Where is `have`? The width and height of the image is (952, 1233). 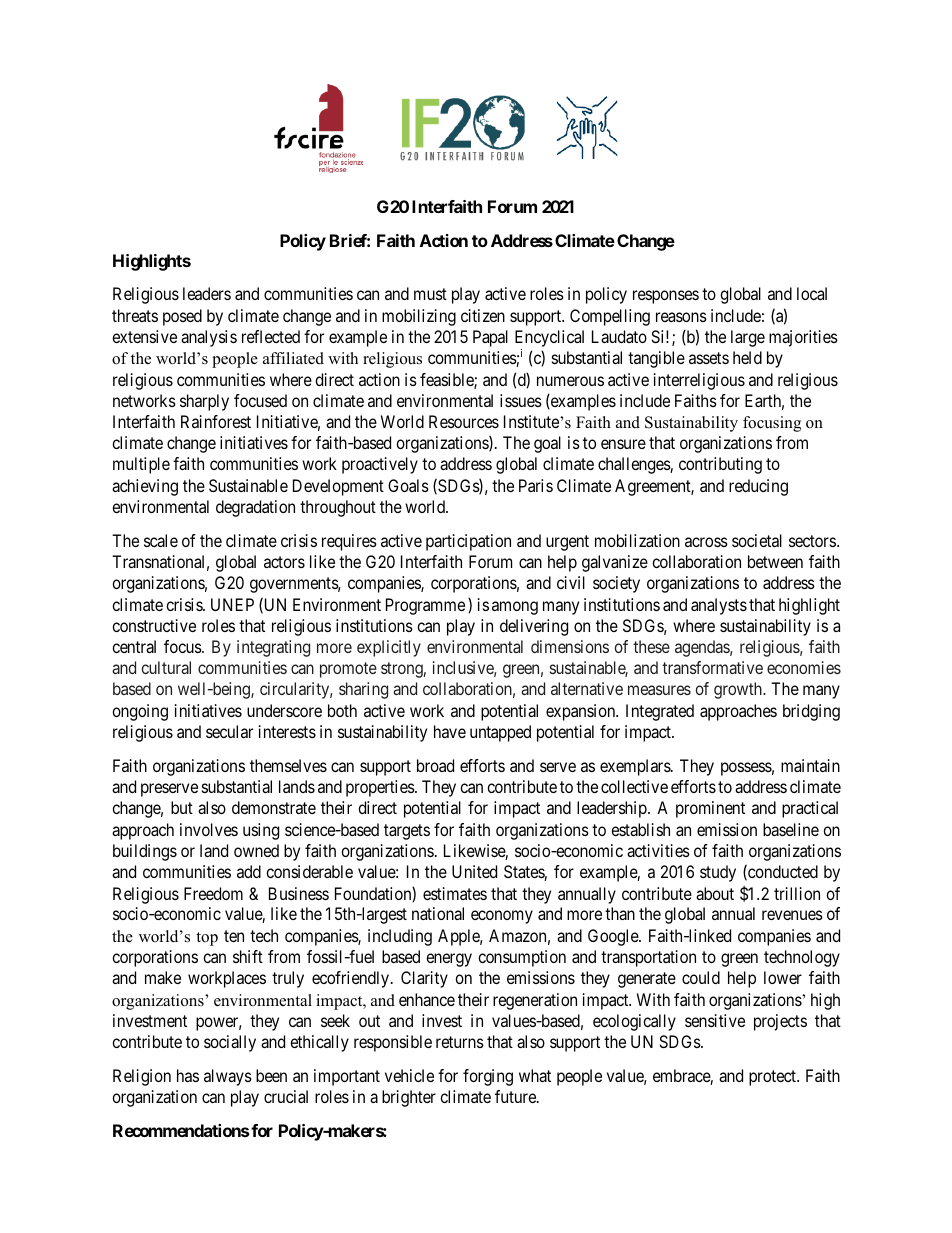
have is located at coordinates (450, 731).
